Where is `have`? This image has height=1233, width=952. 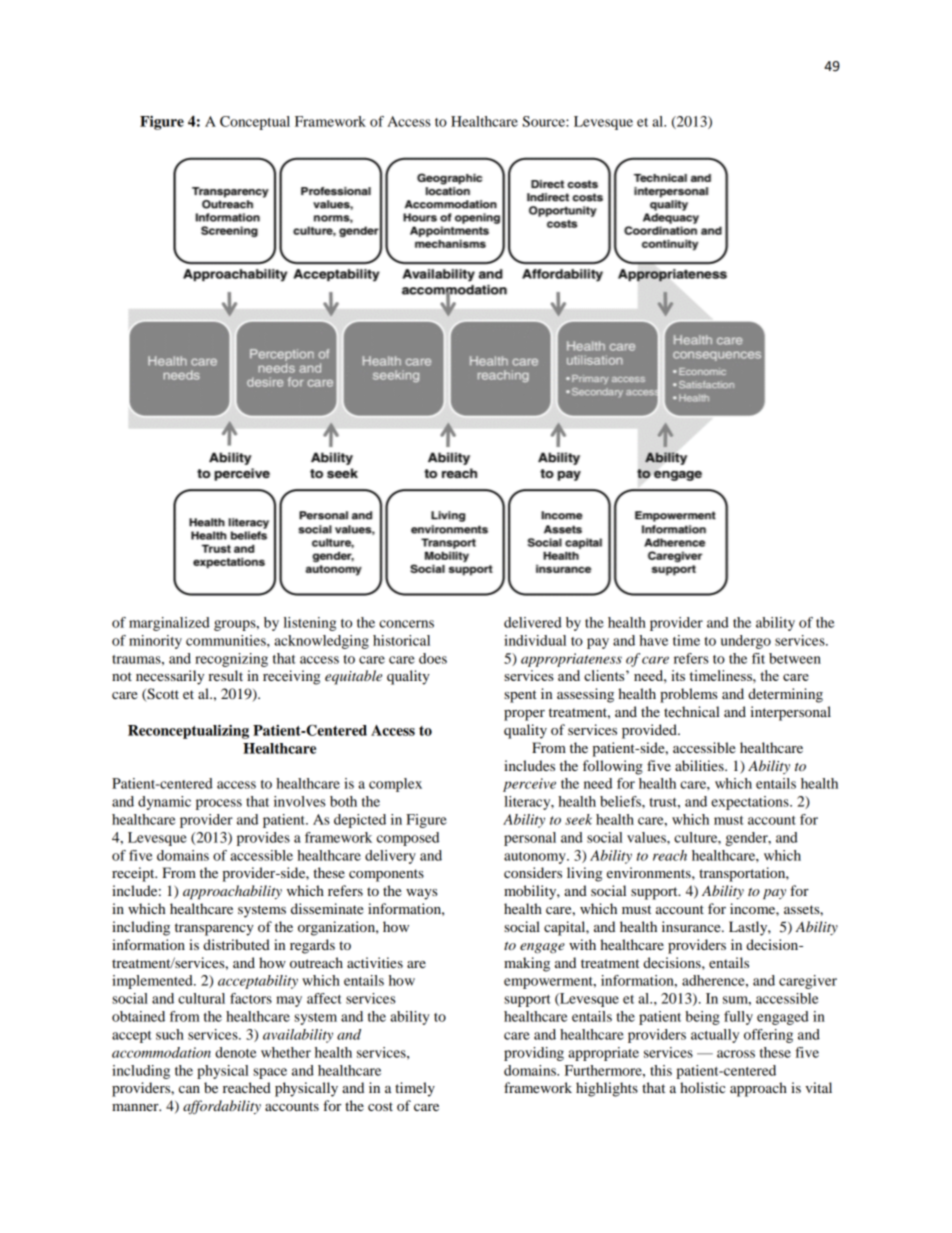
have is located at coordinates (653, 640).
